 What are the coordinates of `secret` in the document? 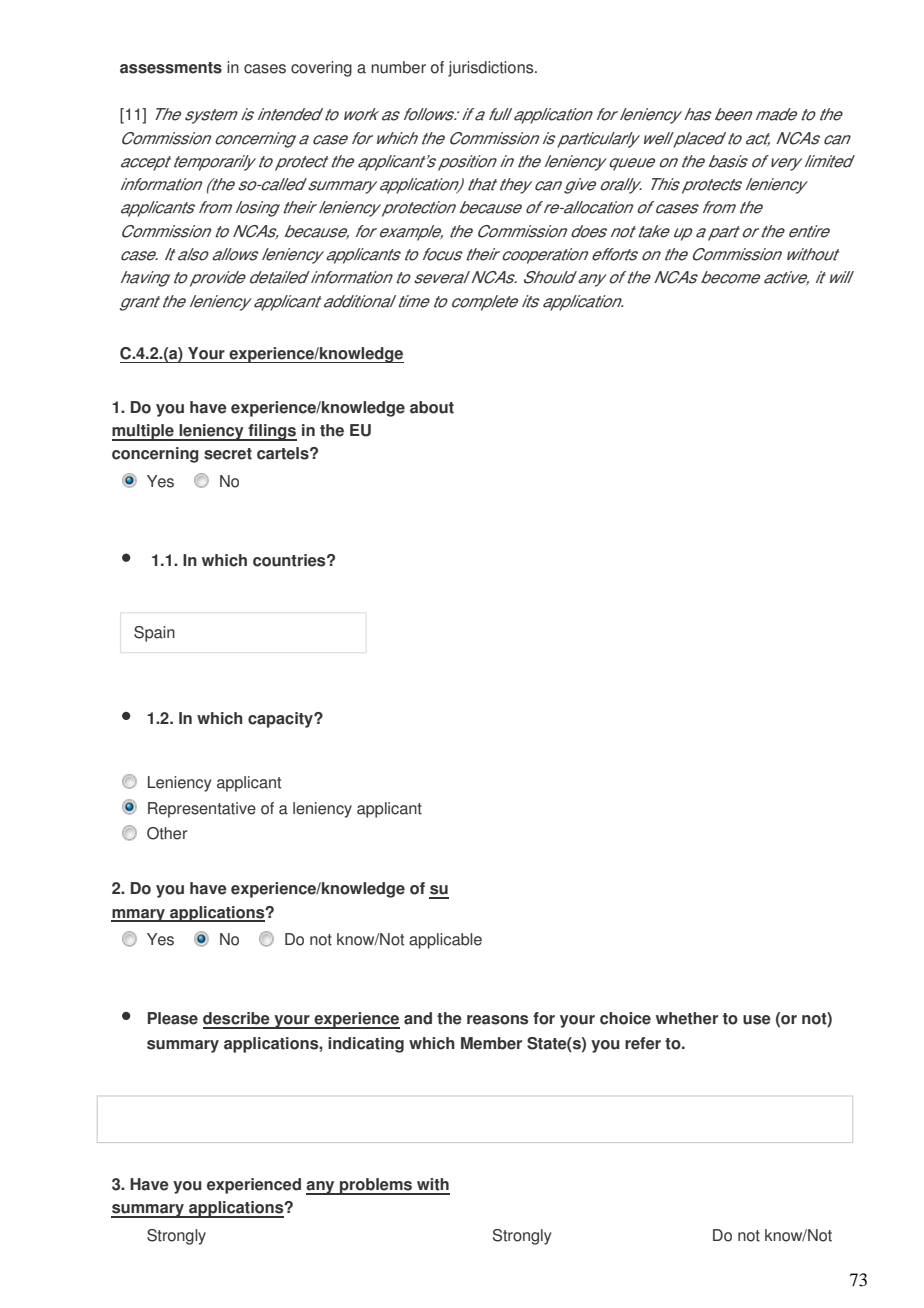 It's located at (228, 454).
